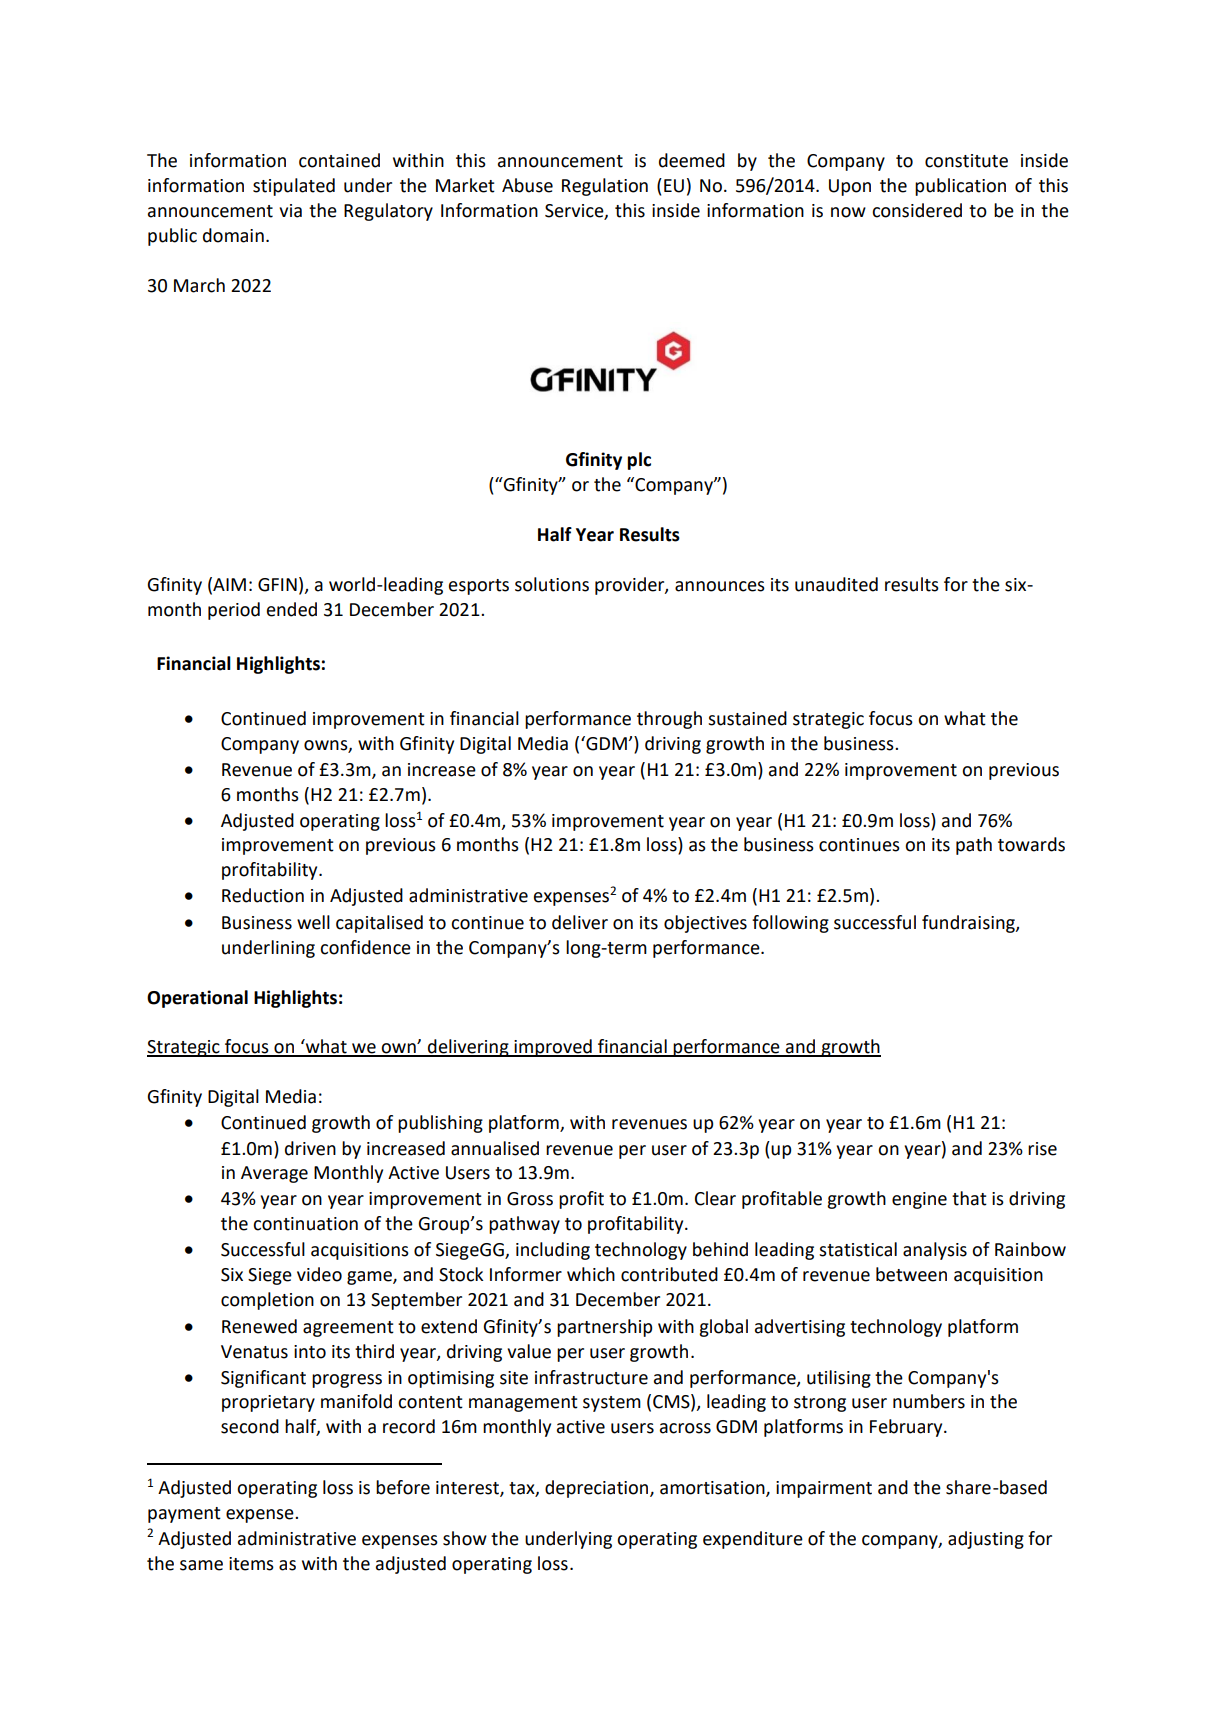 This image has width=1217, height=1722. What do you see at coordinates (917, 210) in the image?
I see `considered` at bounding box center [917, 210].
